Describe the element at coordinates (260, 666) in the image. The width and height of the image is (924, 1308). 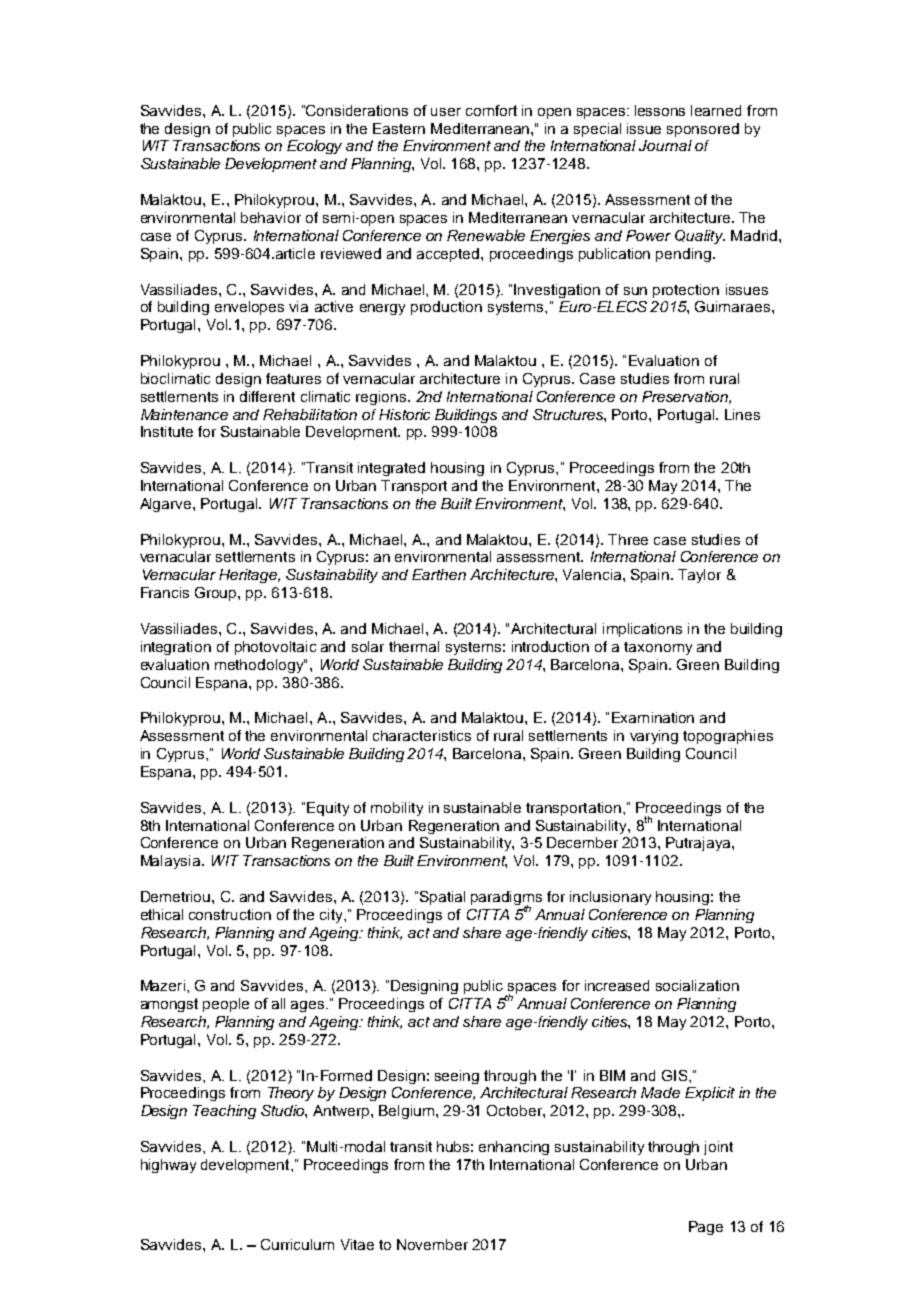
I see `methodology` at that location.
